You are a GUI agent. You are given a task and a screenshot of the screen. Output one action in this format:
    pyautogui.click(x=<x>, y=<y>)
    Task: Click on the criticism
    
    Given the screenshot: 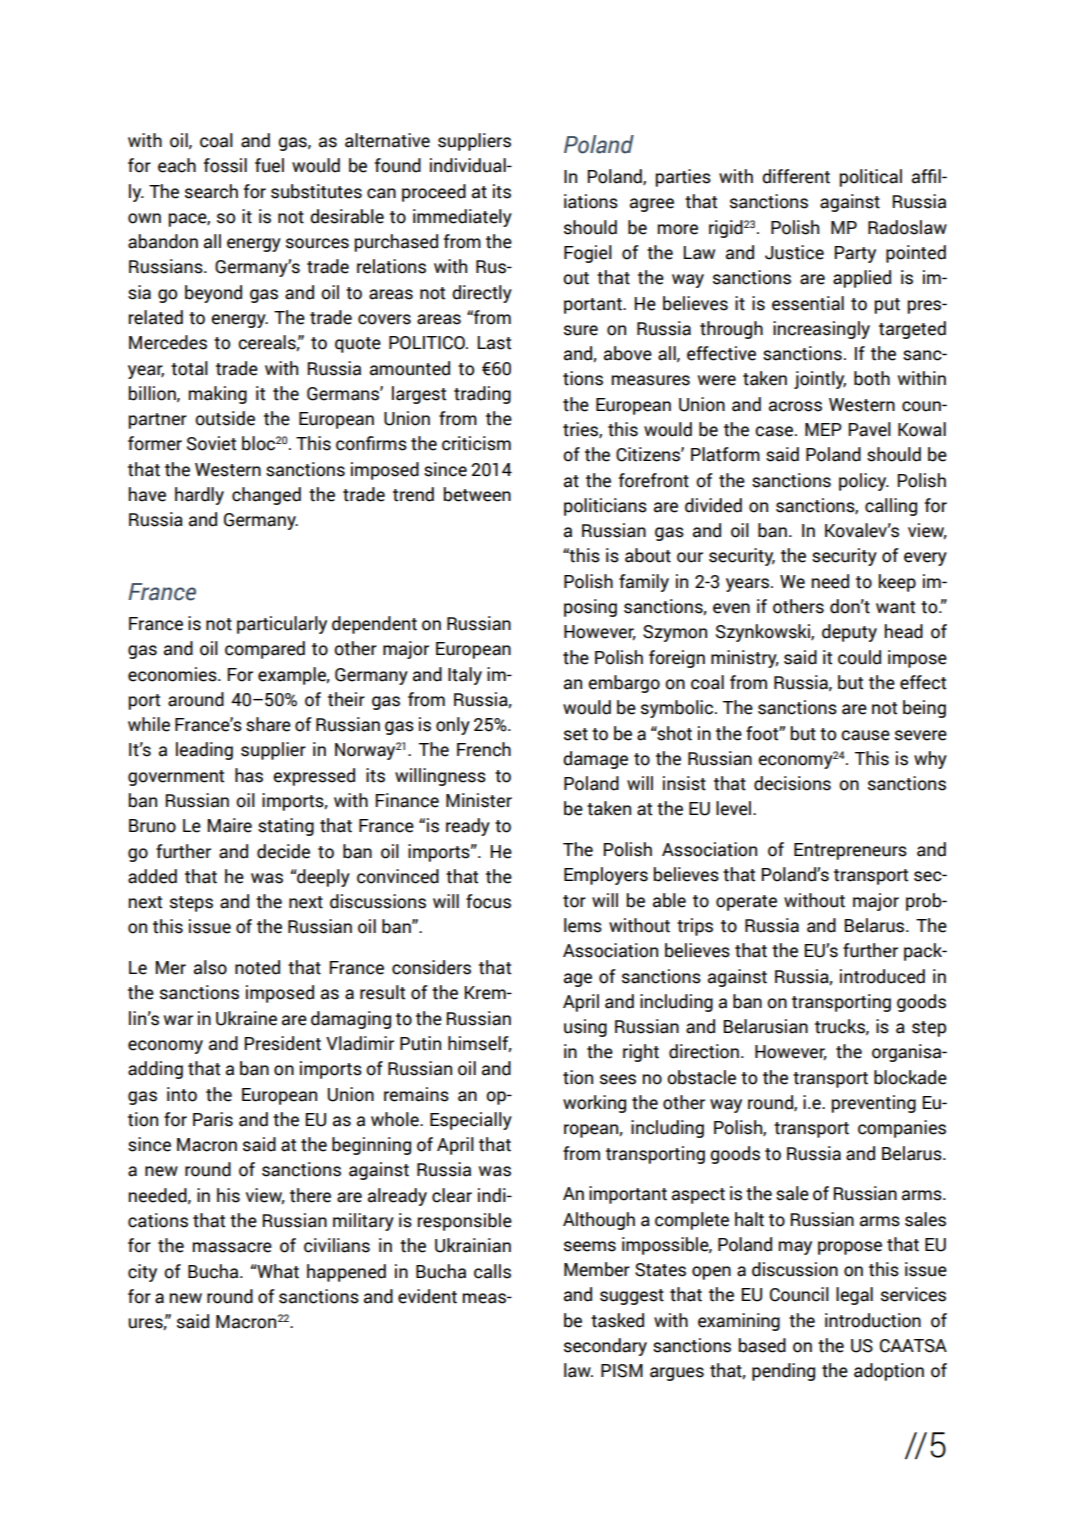 What is the action you would take?
    pyautogui.click(x=476, y=443)
